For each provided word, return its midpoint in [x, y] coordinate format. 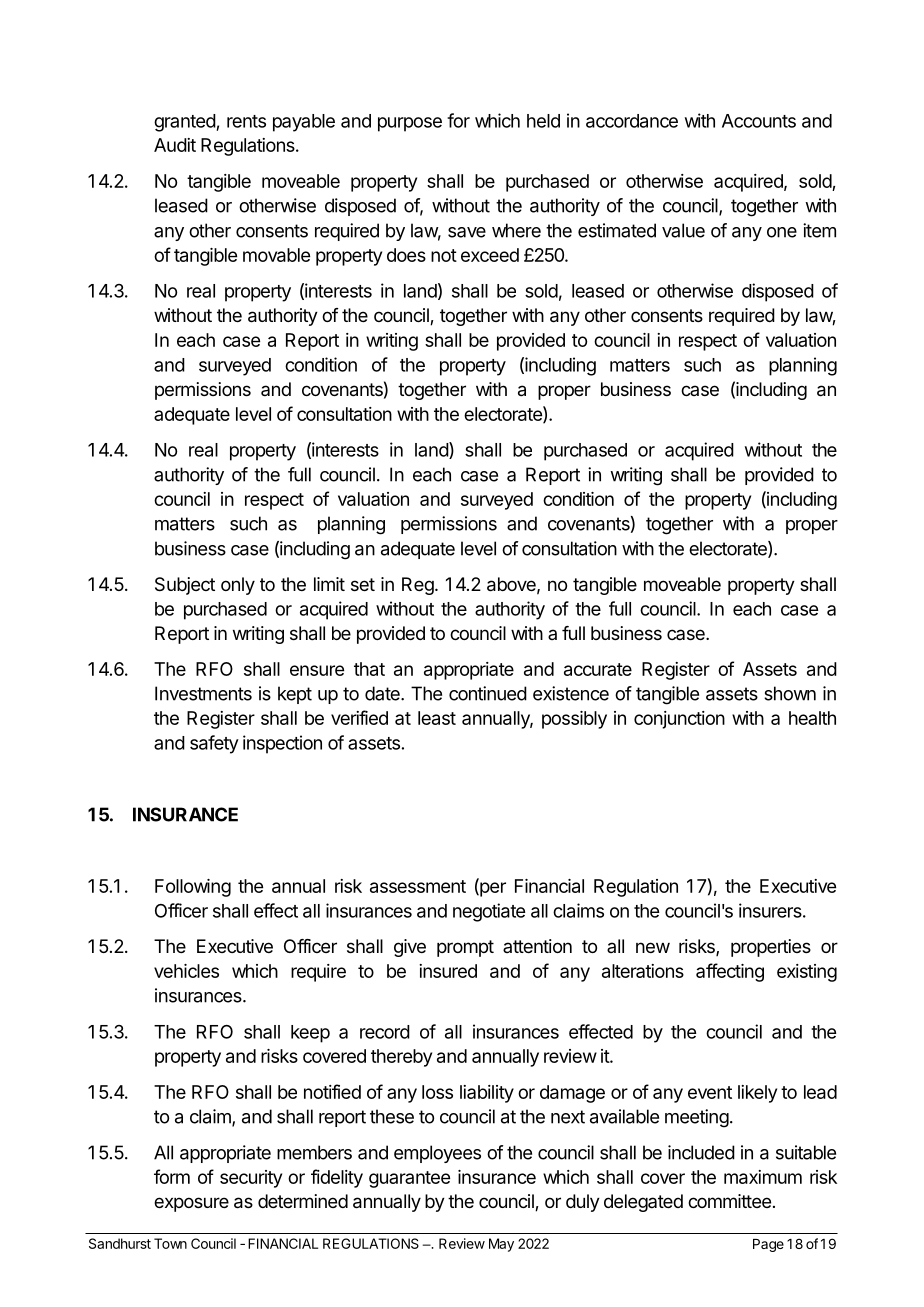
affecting [730, 972]
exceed [490, 255]
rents [246, 121]
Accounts [759, 121]
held [543, 121]
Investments [203, 693]
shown [790, 693]
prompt [465, 948]
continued [488, 693]
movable [276, 255]
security [251, 1179]
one [782, 232]
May [501, 1245]
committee [729, 1201]
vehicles [186, 971]
